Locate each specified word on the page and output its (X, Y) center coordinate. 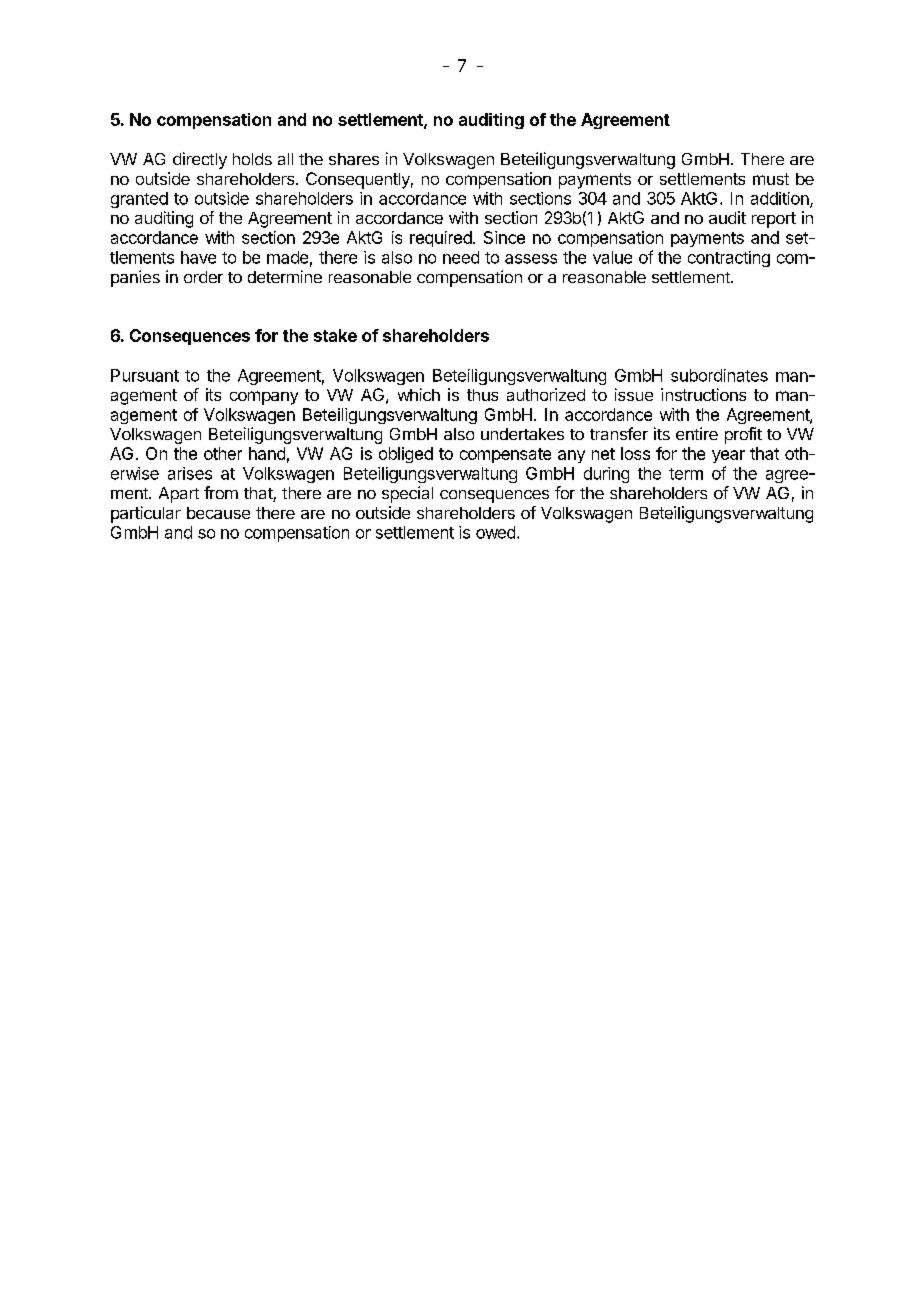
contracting (729, 259)
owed (495, 532)
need (461, 257)
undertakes (522, 434)
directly (200, 160)
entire (697, 433)
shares (354, 159)
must (771, 179)
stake (335, 335)
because (218, 513)
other (223, 453)
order (203, 277)
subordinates (719, 375)
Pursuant (145, 375)
